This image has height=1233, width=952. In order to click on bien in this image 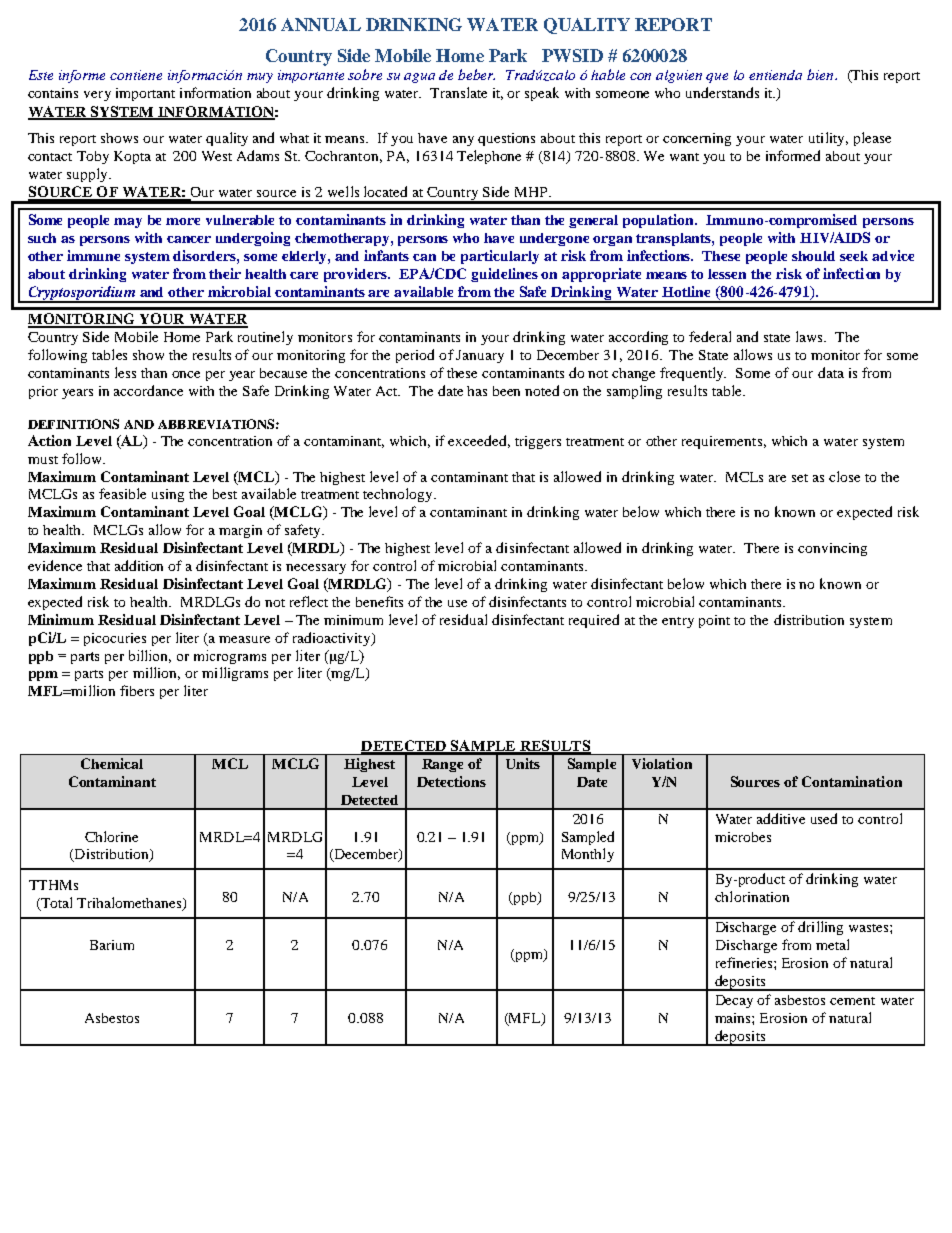, I will do `click(821, 74)`.
